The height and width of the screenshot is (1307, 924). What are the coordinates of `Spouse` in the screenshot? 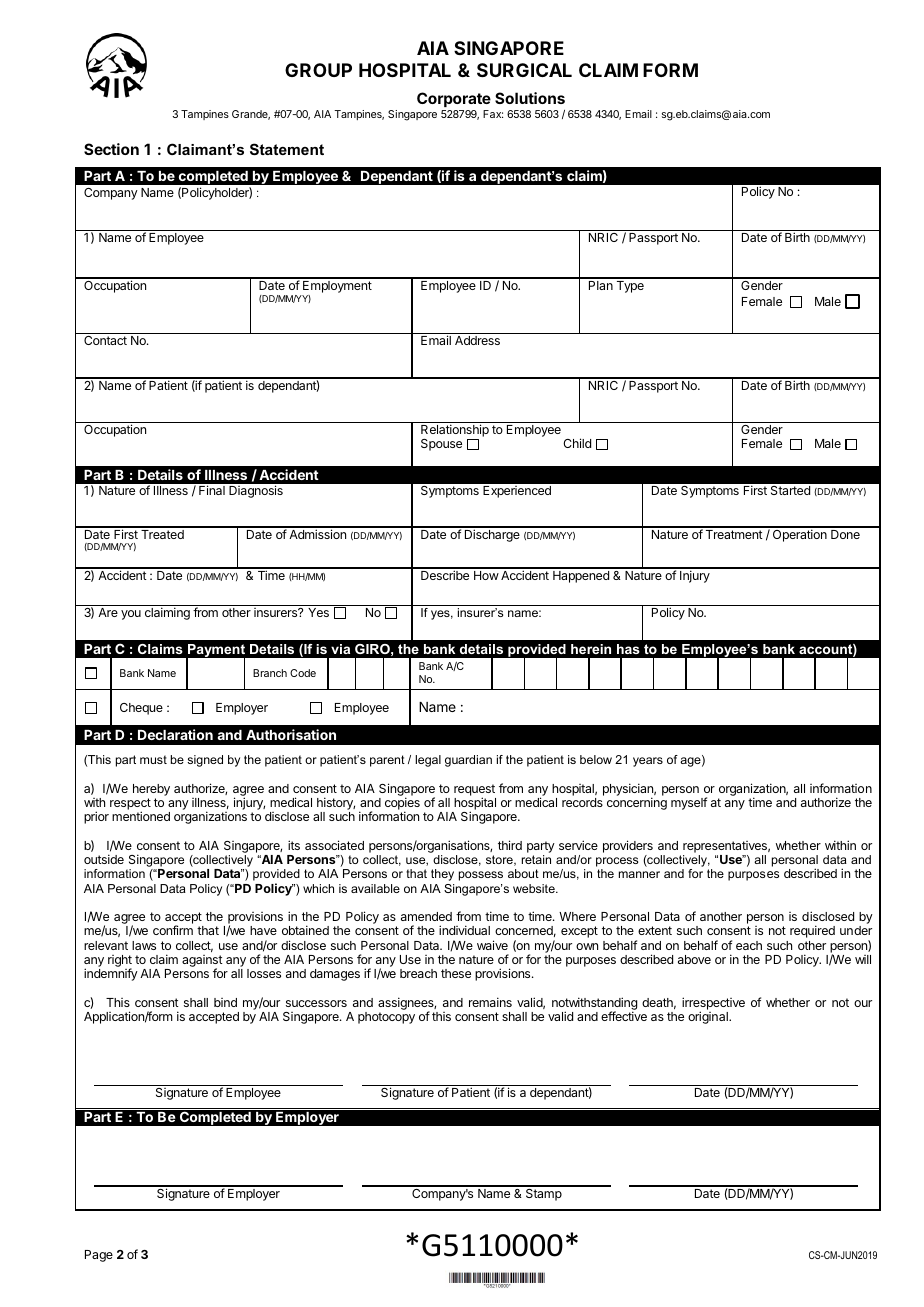 It's located at (441, 445).
